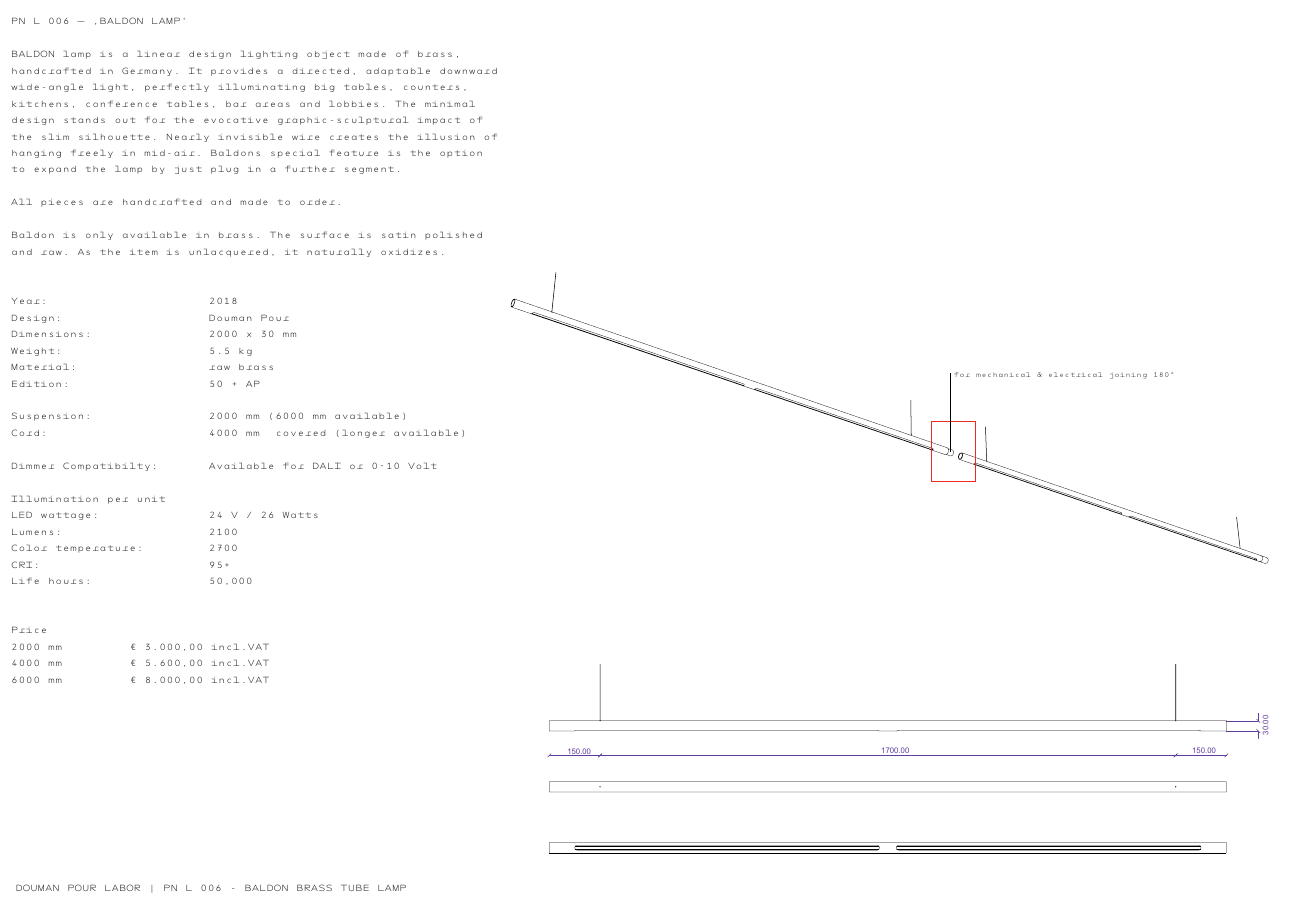 Image resolution: width=1308 pixels, height=924 pixels. Describe the element at coordinates (422, 465) in the screenshot. I see `Volt` at that location.
